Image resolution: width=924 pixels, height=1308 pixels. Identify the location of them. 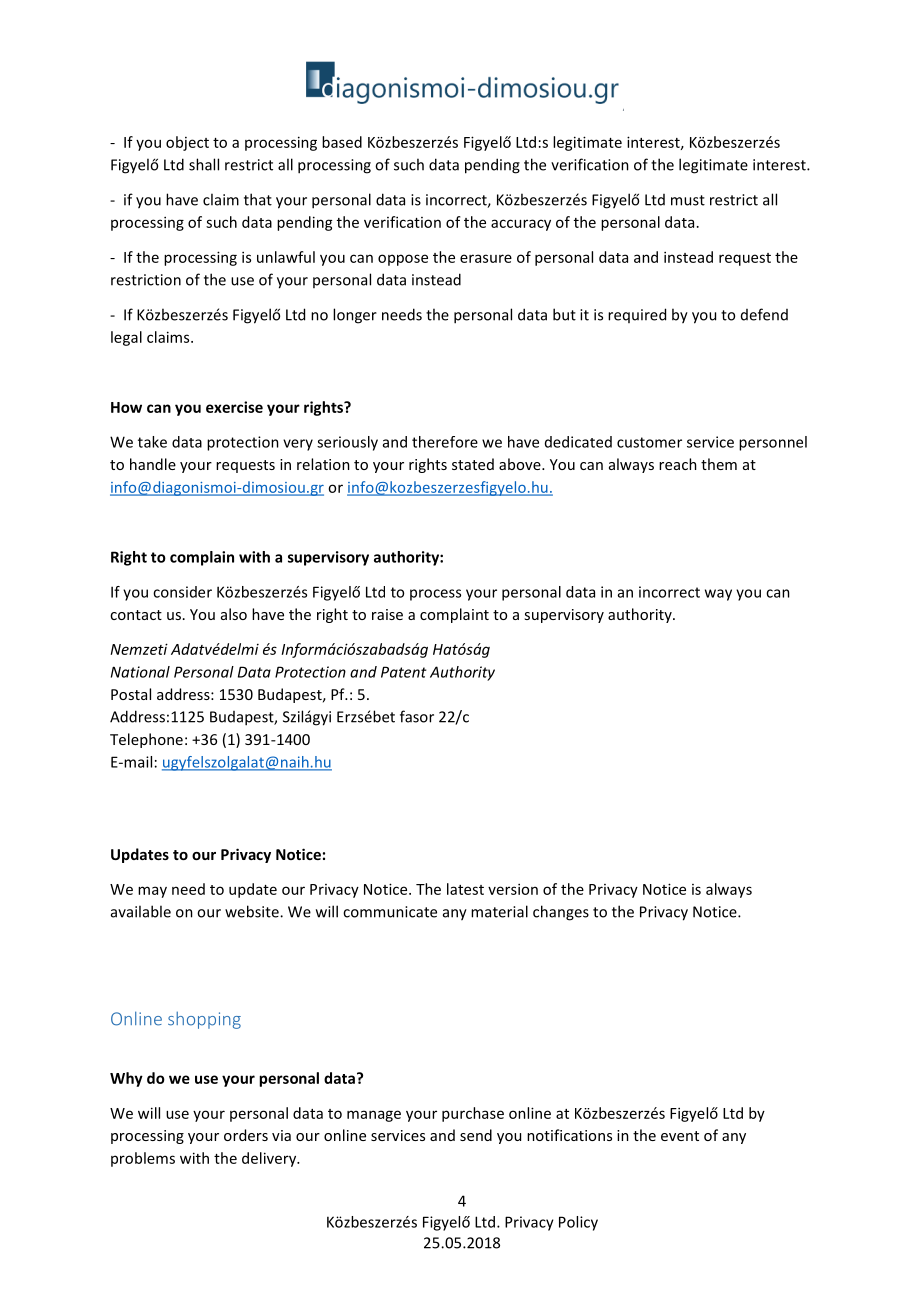
(719, 464).
